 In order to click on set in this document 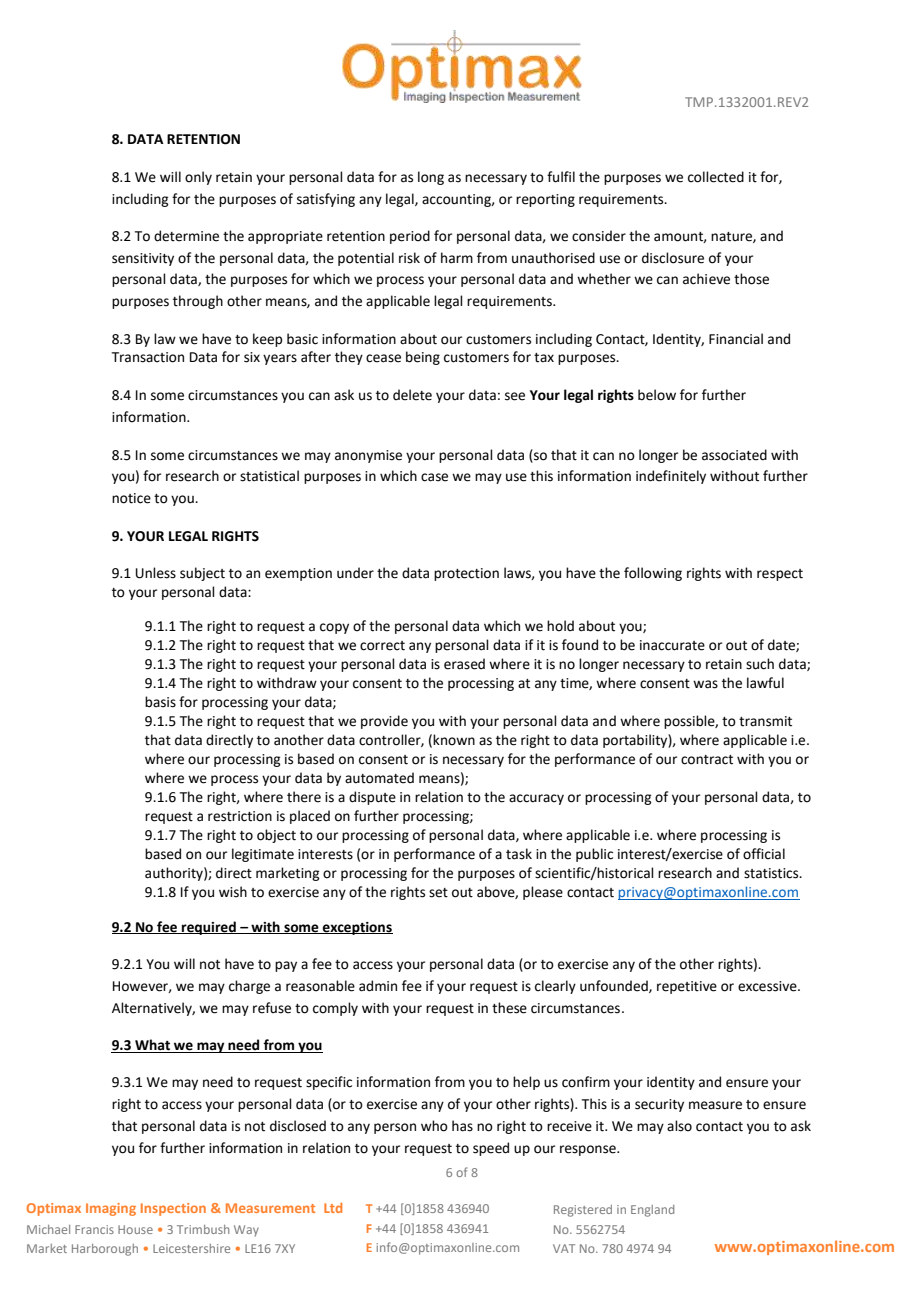, I will do `click(438, 893)`.
